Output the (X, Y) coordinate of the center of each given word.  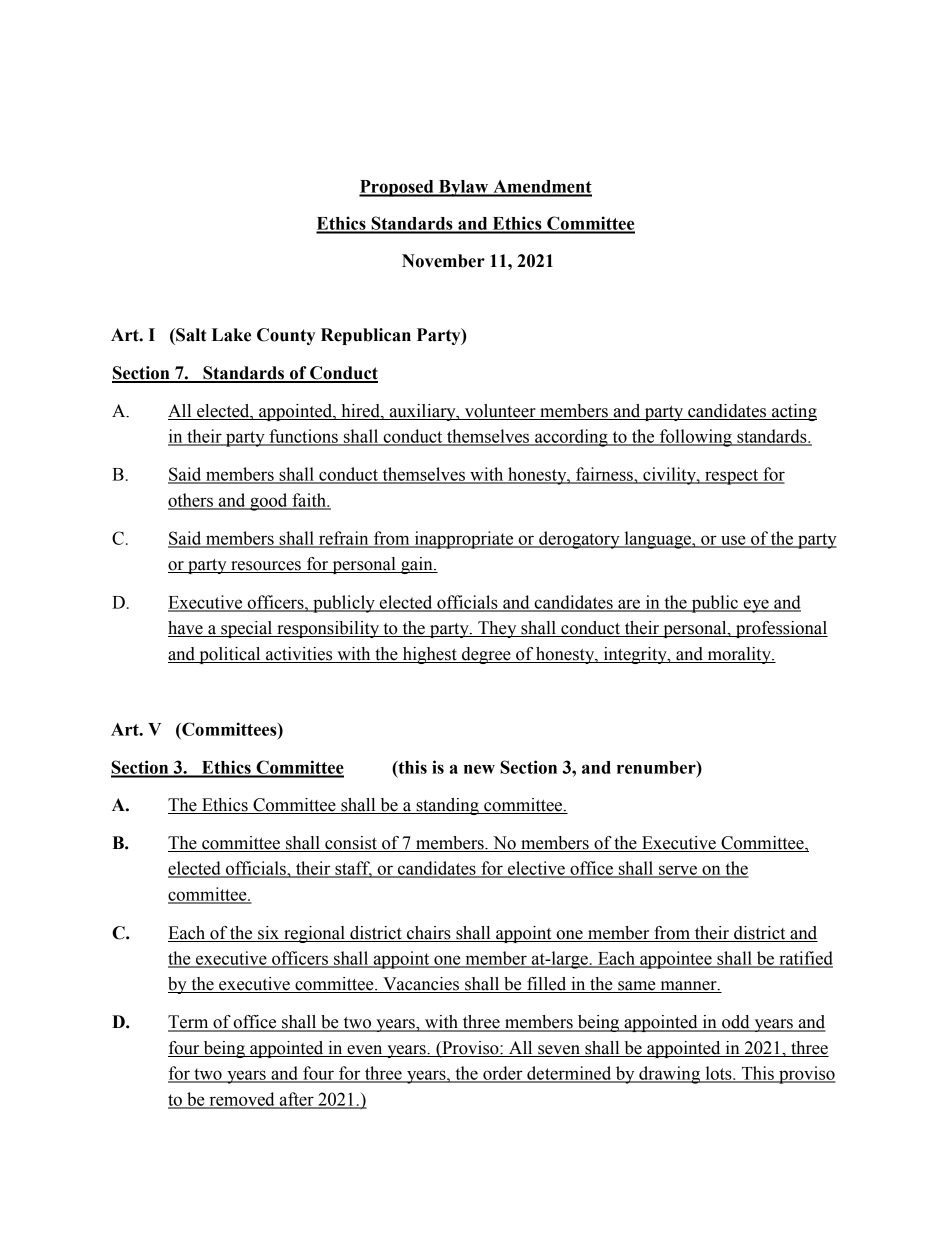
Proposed (397, 188)
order (503, 1074)
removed (242, 1100)
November (443, 261)
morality (739, 655)
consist (351, 844)
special (247, 629)
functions (303, 437)
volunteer (500, 412)
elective (536, 869)
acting (793, 412)
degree (486, 655)
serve (678, 871)
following (696, 438)
